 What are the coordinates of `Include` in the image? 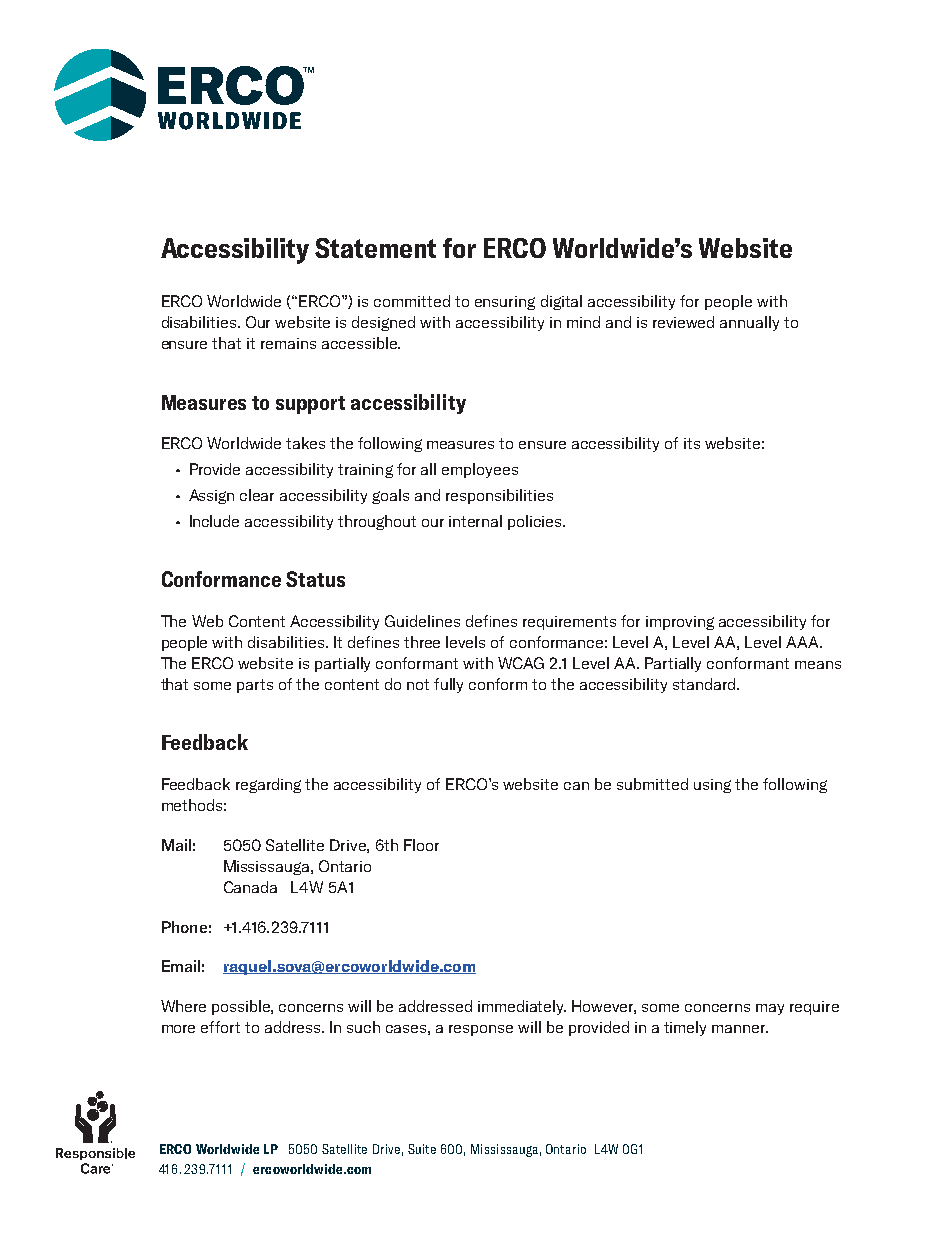 It's located at (214, 521).
